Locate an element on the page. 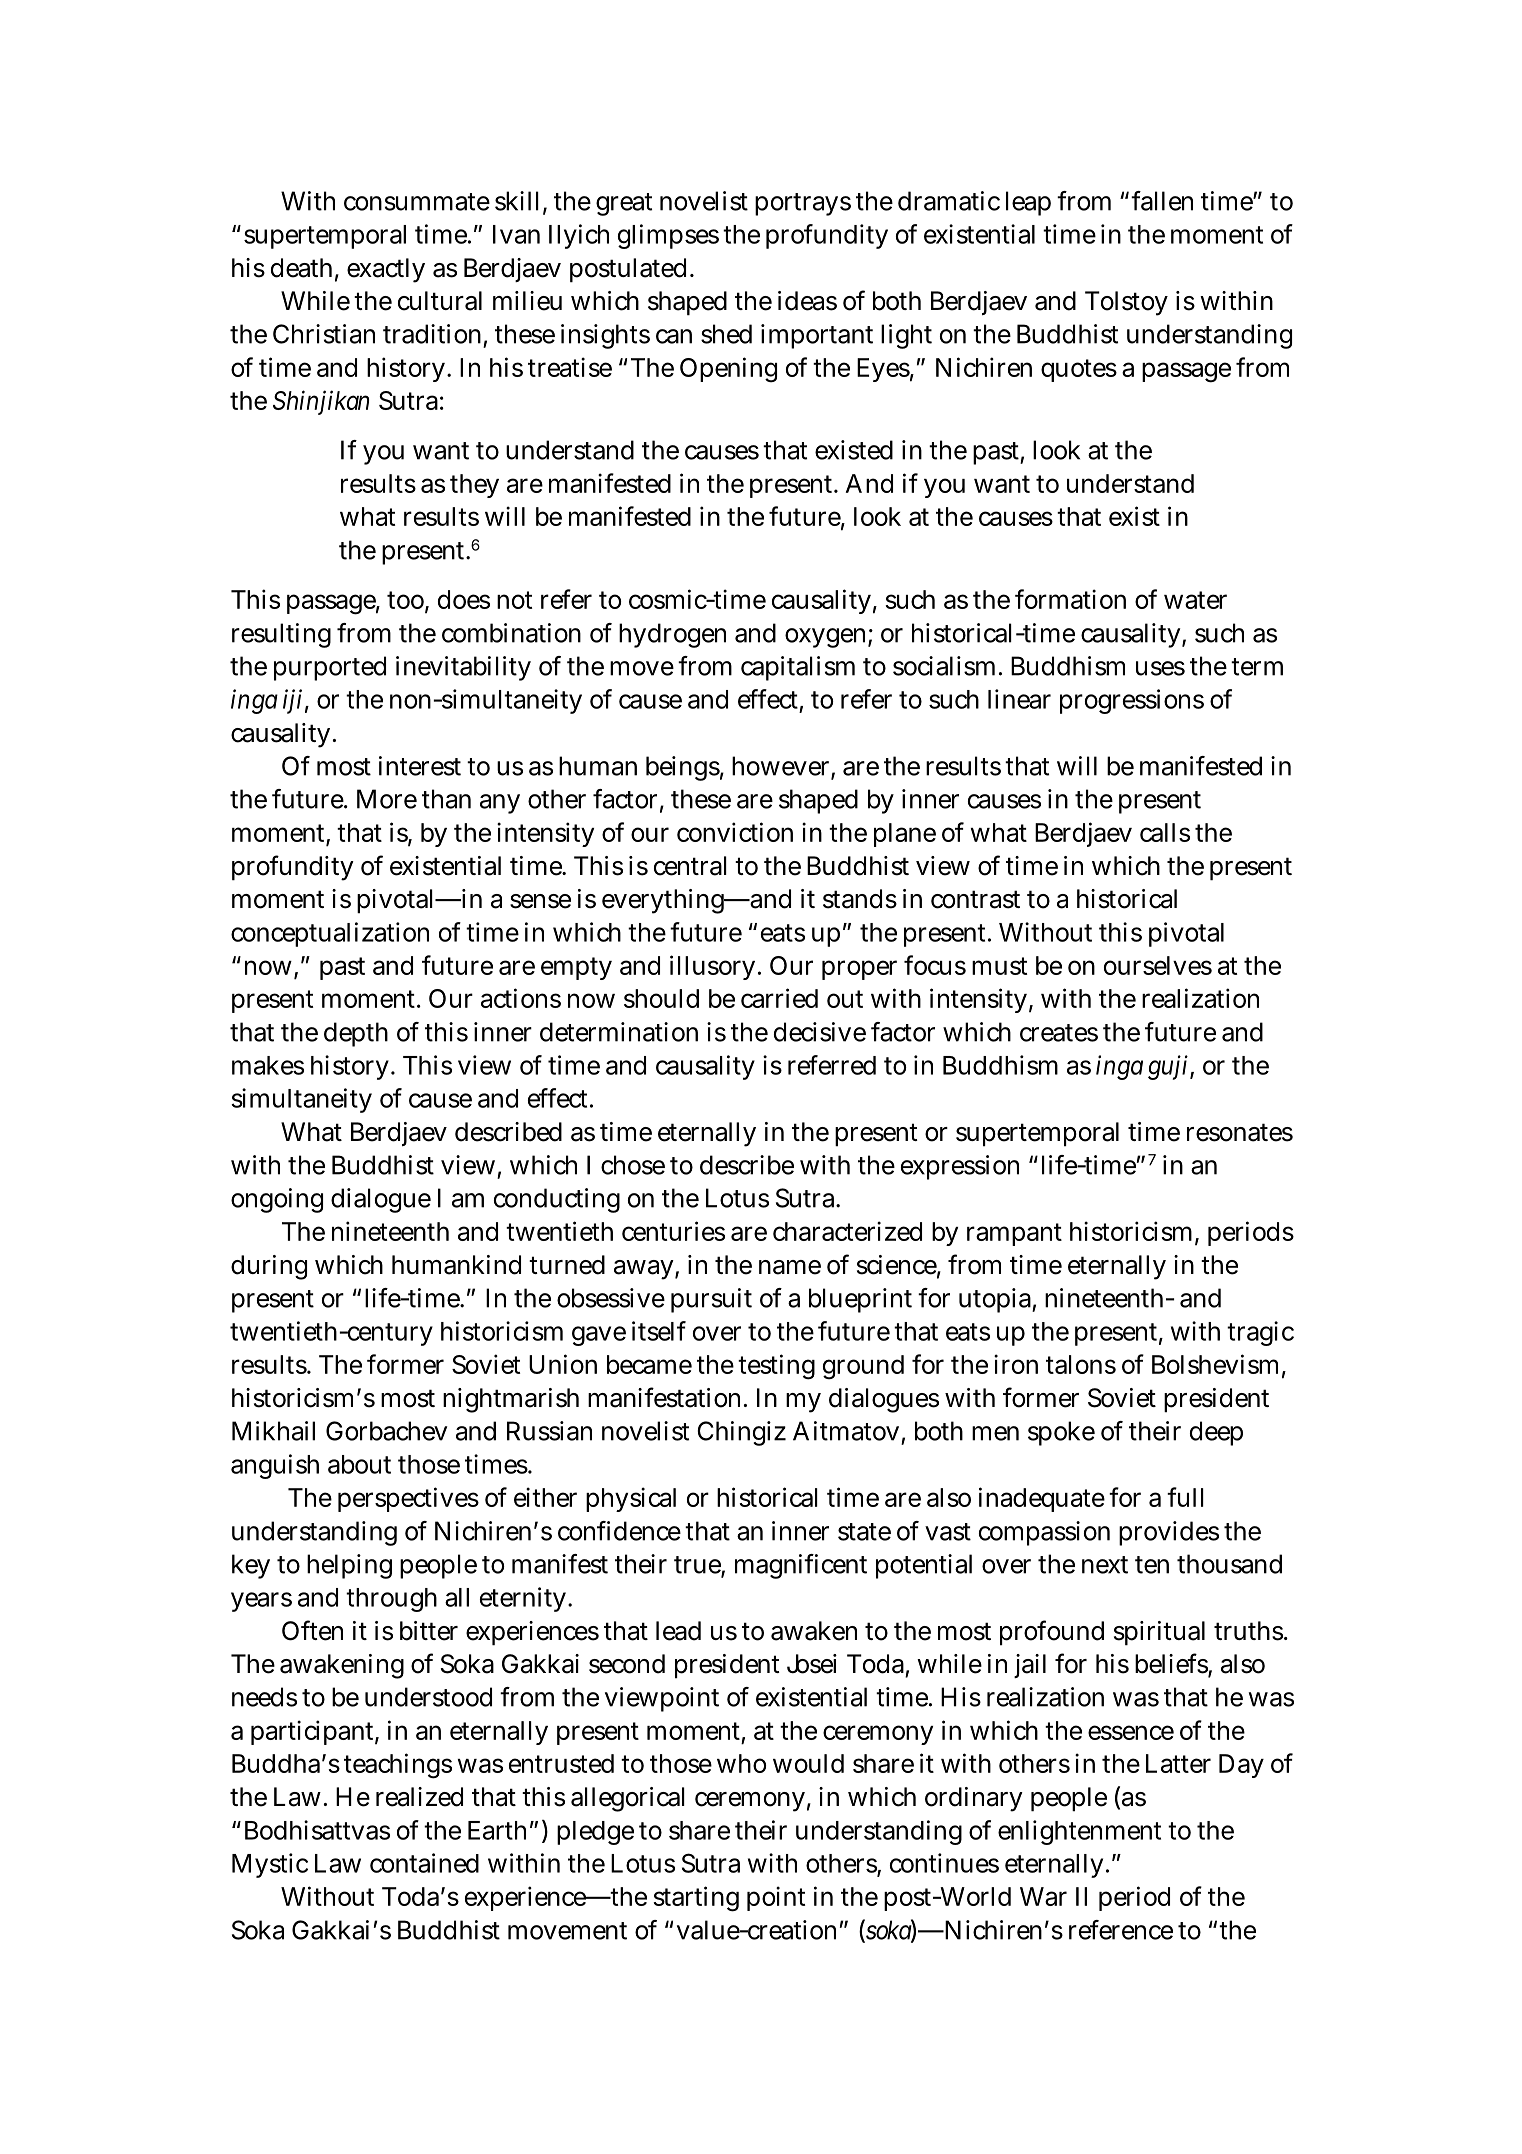  starting is located at coordinates (696, 1899).
